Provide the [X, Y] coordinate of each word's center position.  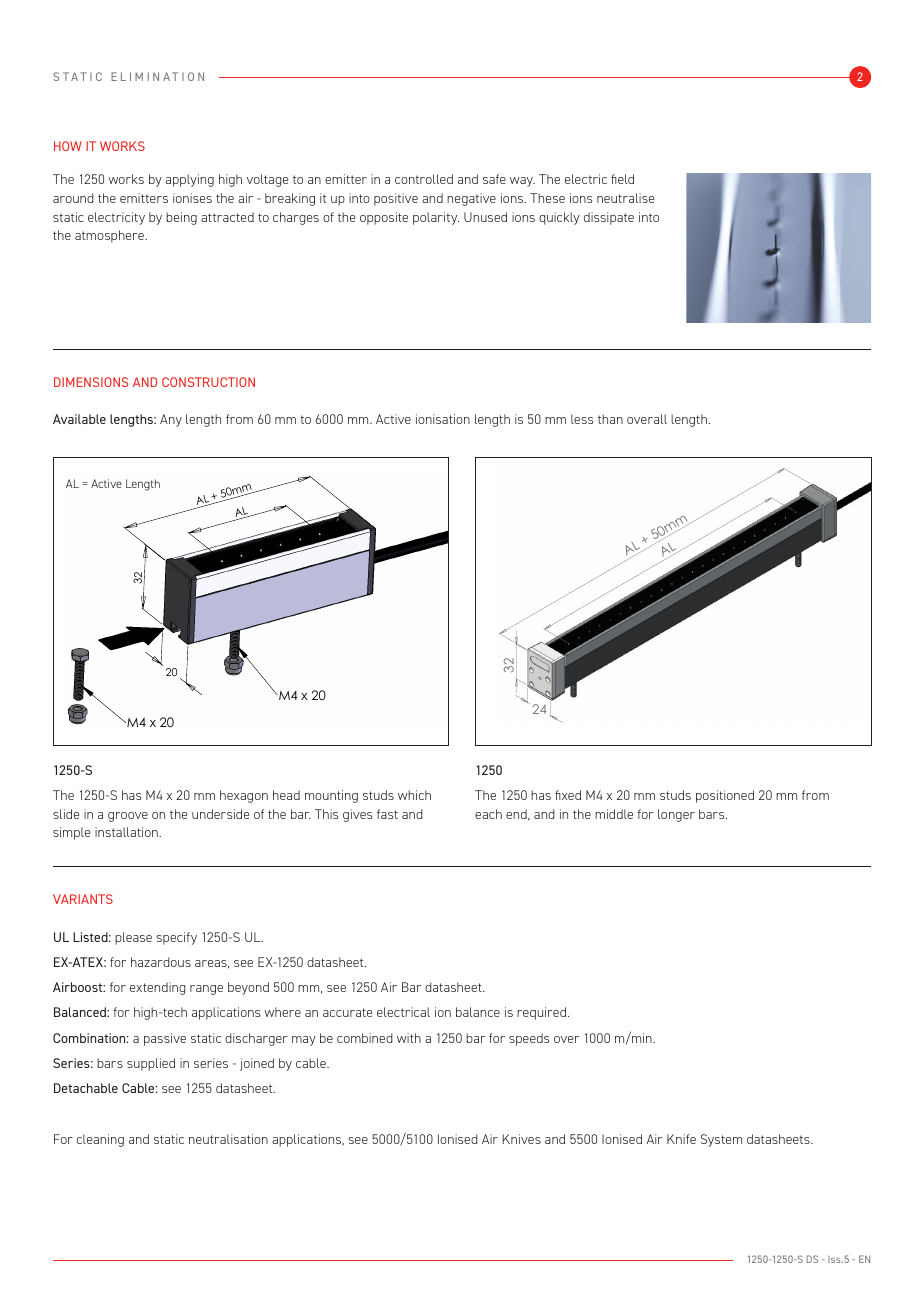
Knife [681, 1139]
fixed [568, 795]
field [622, 179]
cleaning [100, 1140]
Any [171, 420]
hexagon [244, 796]
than [610, 419]
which [414, 795]
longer [676, 815]
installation [127, 832]
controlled [424, 179]
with [409, 1038]
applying [190, 180]
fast [387, 814]
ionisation [443, 419]
